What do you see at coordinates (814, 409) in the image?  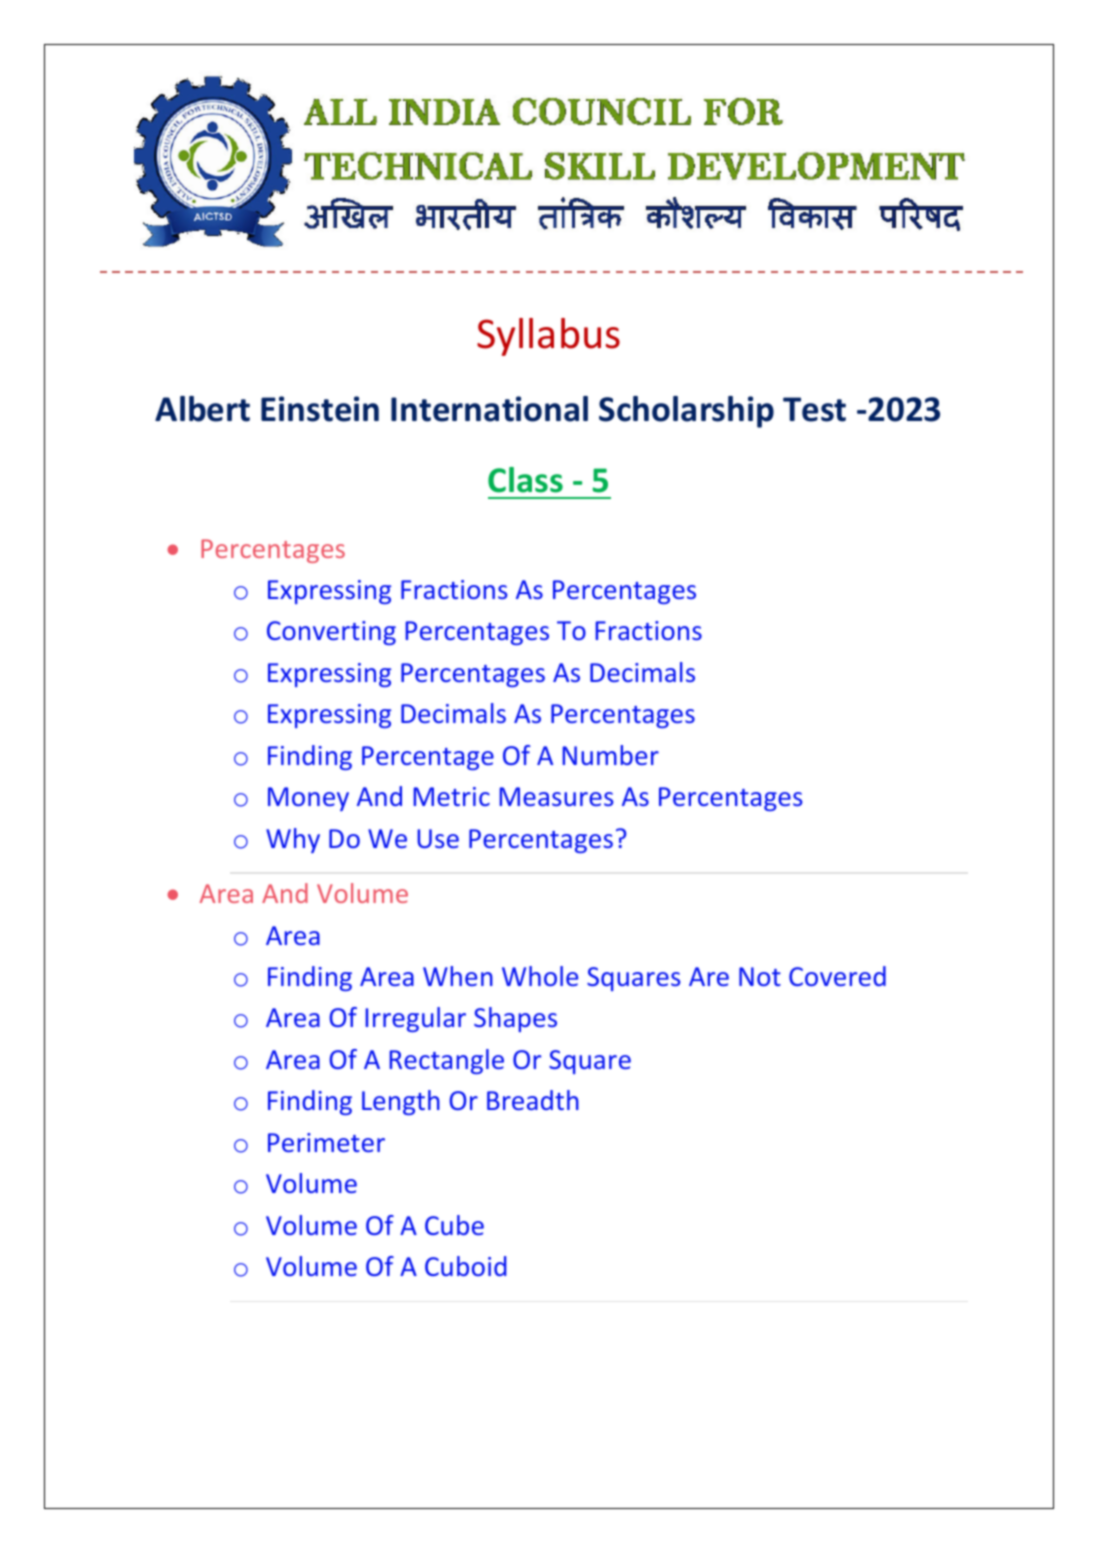 I see `Test` at bounding box center [814, 409].
